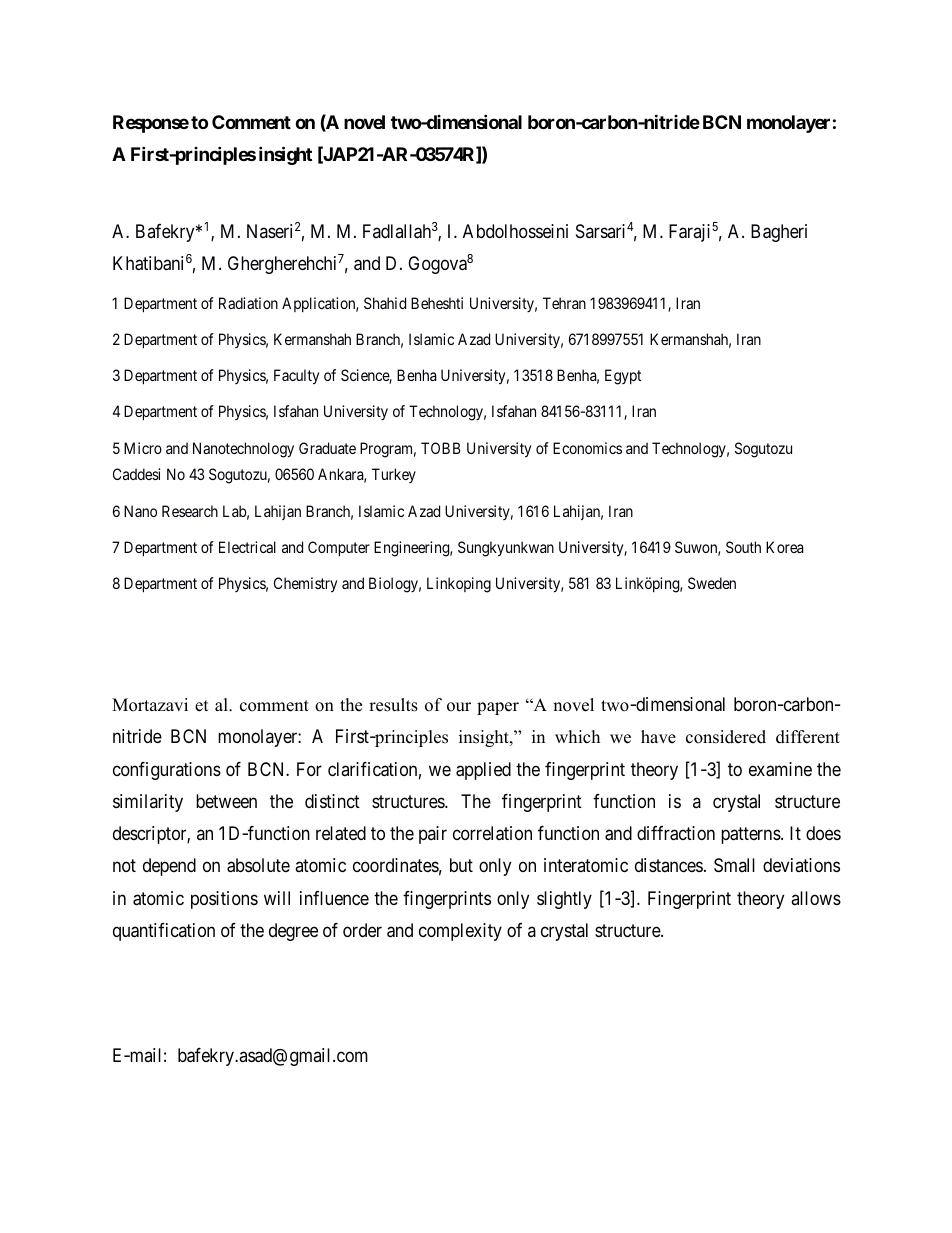 The image size is (952, 1233). What do you see at coordinates (587, 448) in the screenshot?
I see `Economics` at bounding box center [587, 448].
